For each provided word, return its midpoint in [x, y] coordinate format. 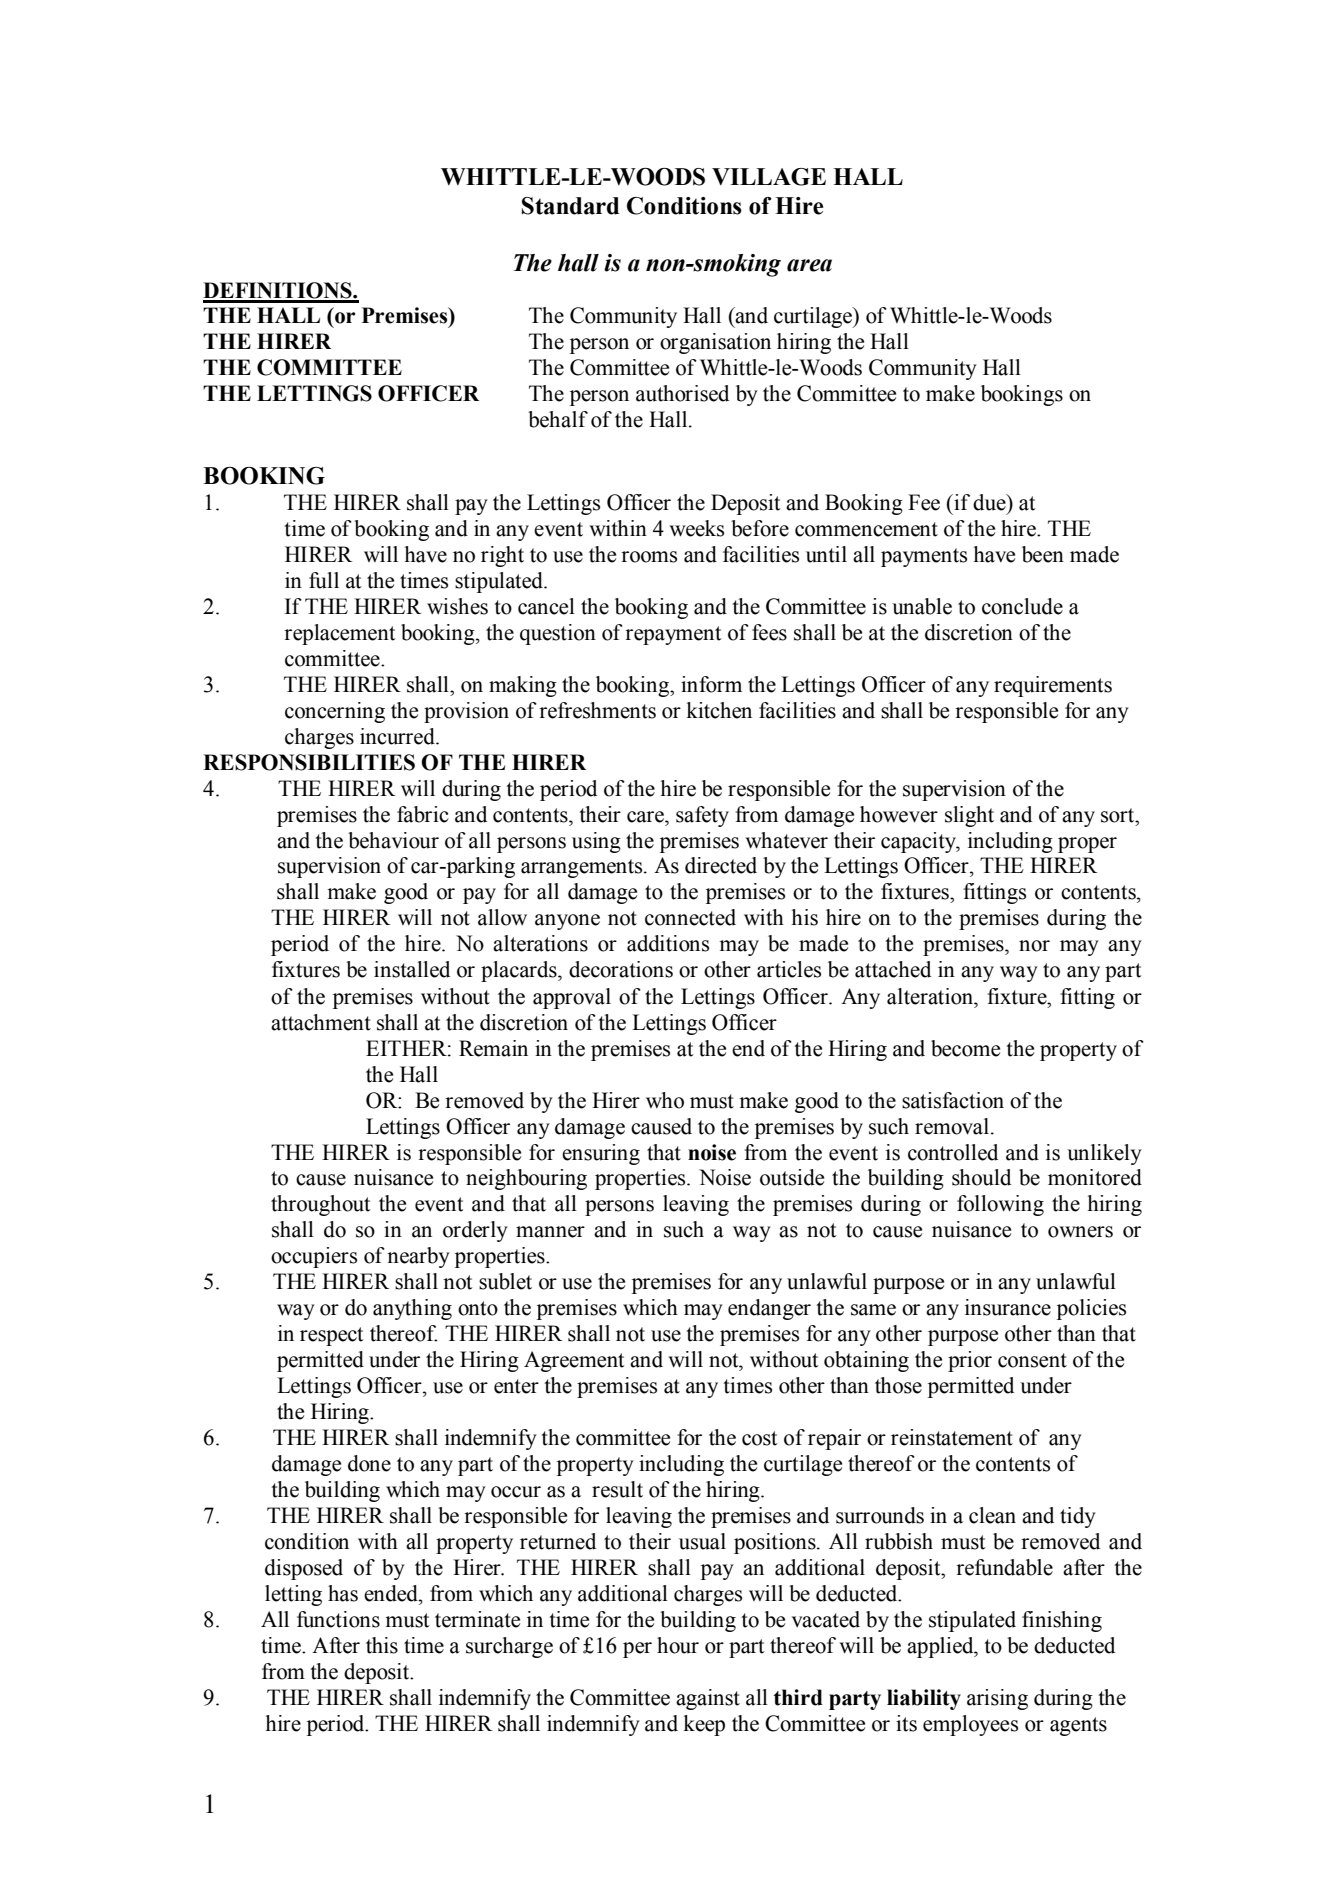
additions [668, 943]
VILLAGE [769, 177]
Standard [570, 206]
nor [1034, 946]
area [809, 265]
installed [412, 969]
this [382, 1645]
